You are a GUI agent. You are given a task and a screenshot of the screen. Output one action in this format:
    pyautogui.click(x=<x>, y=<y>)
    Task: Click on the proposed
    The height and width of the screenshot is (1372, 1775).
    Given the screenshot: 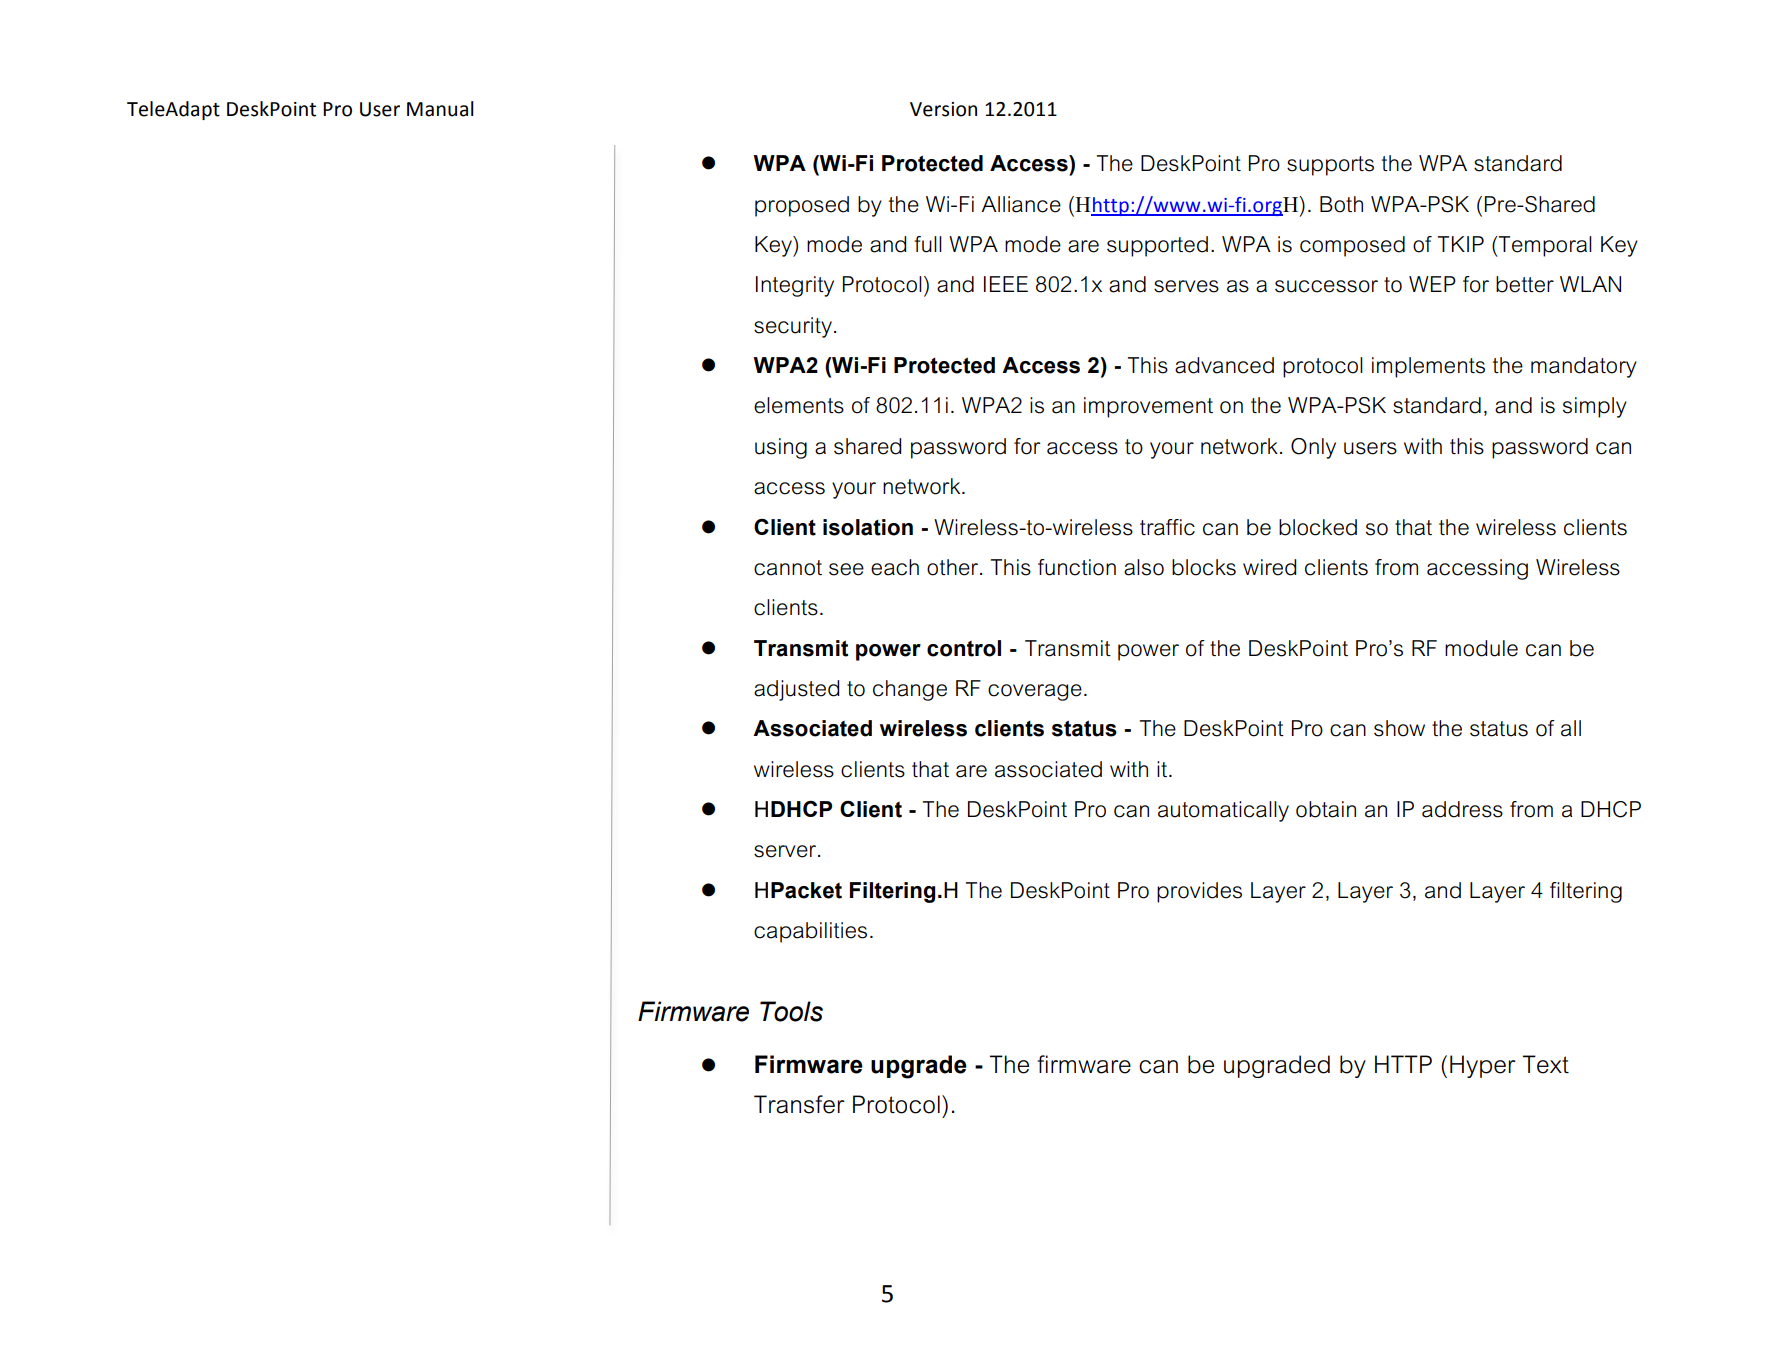 What is the action you would take?
    pyautogui.click(x=802, y=206)
